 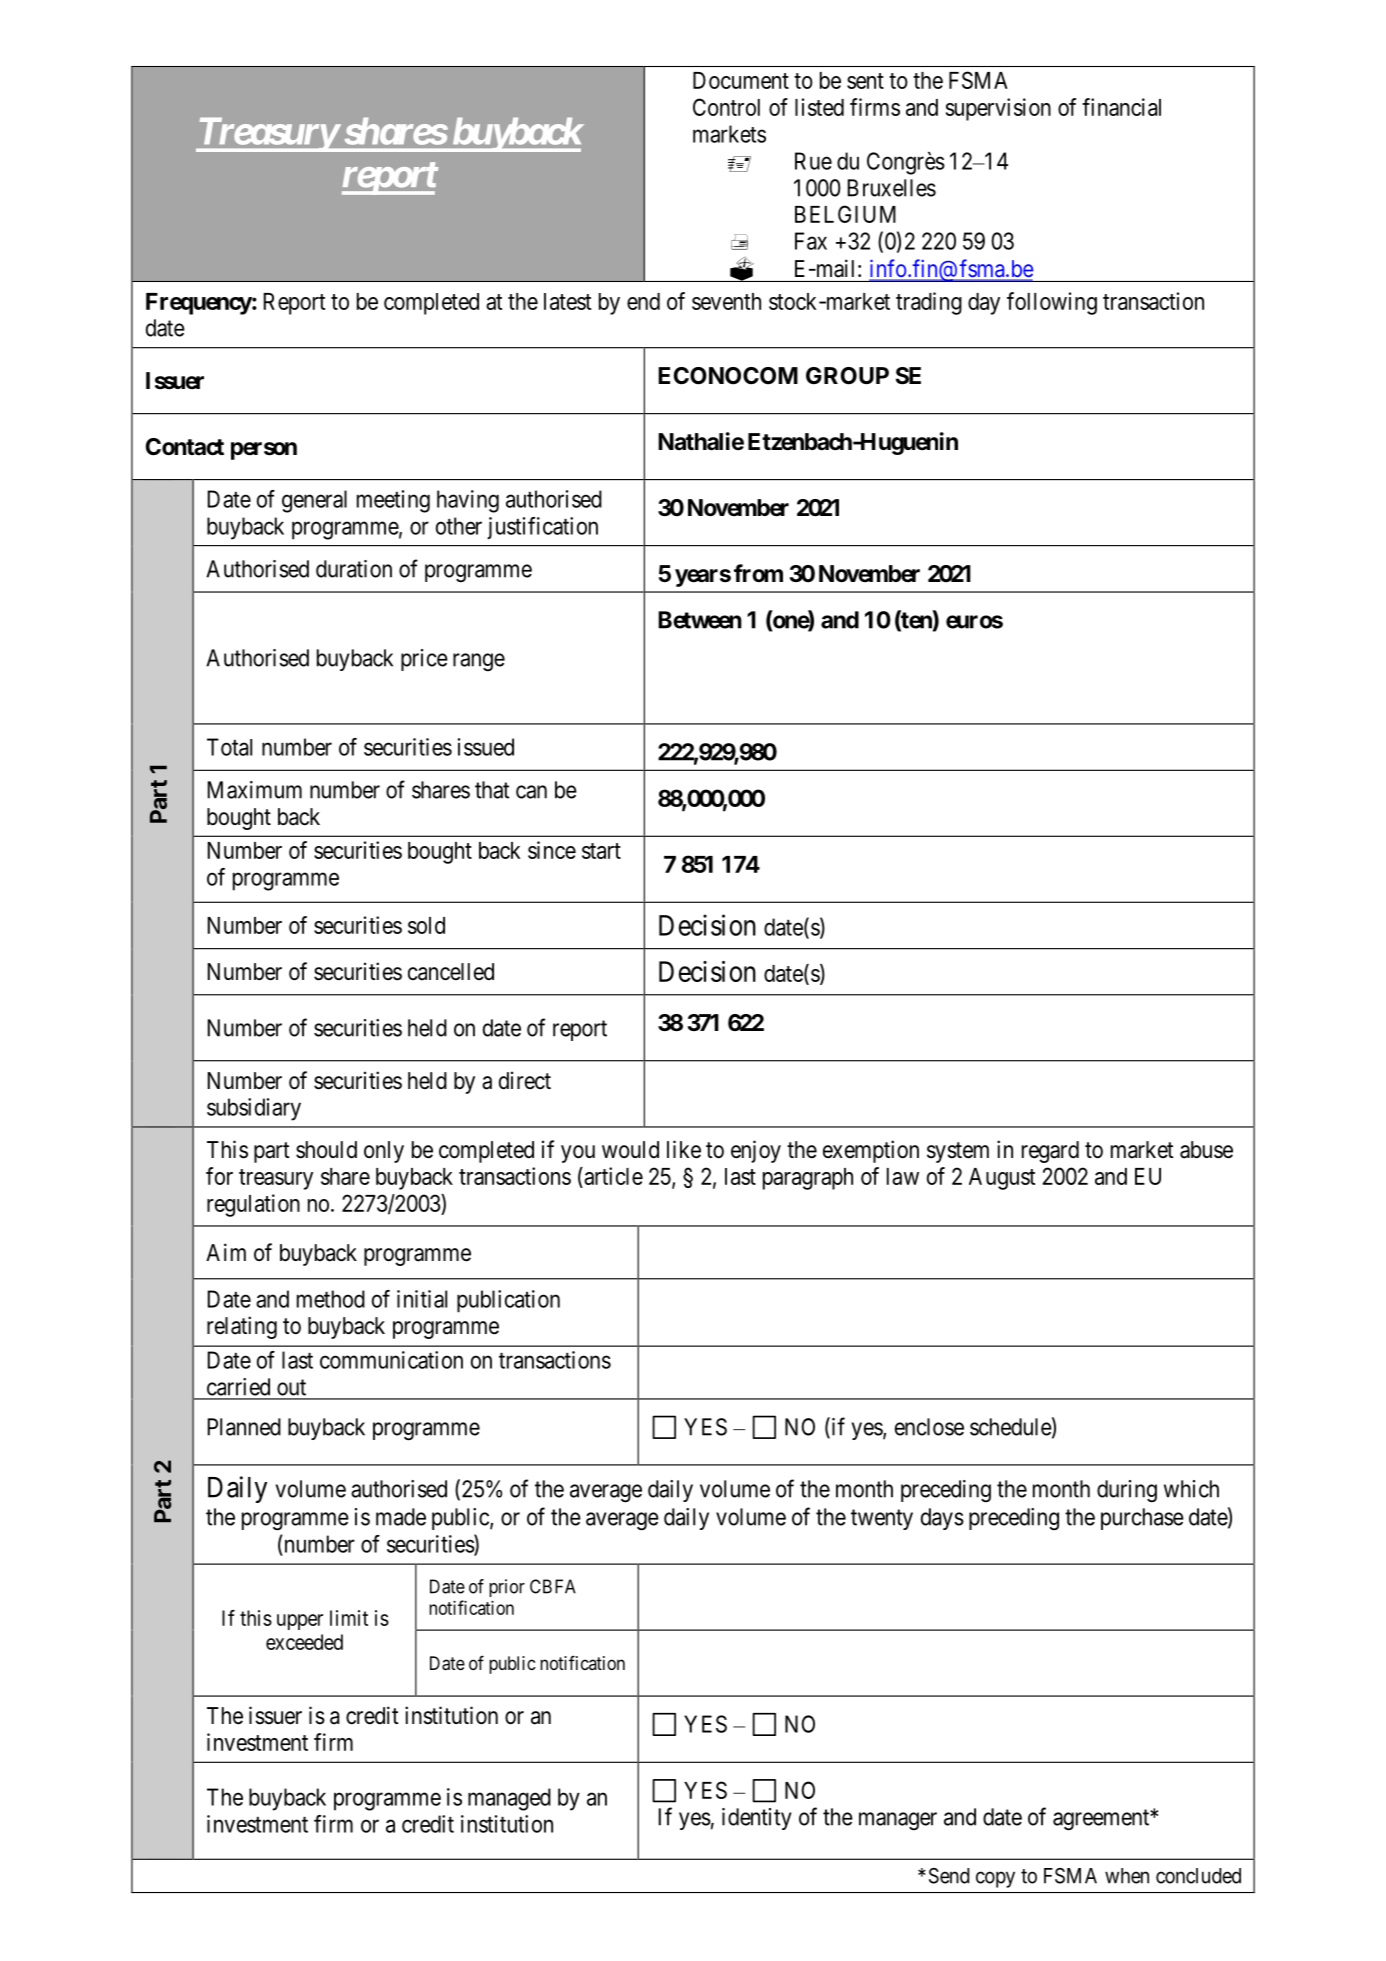 What do you see at coordinates (684, 1149) in the screenshot?
I see `like` at bounding box center [684, 1149].
